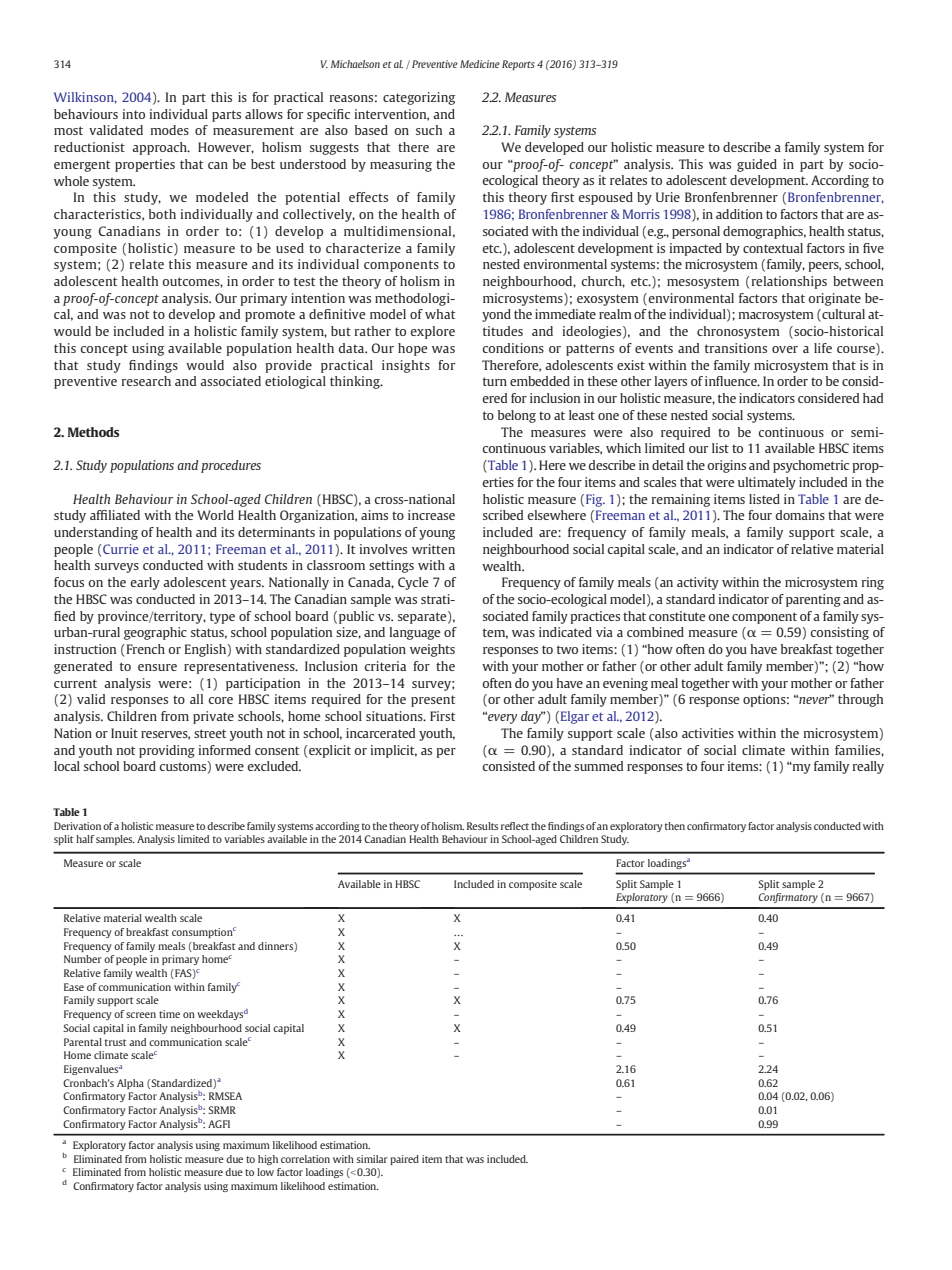 The width and height of the screenshot is (952, 1270). Describe the element at coordinates (813, 600) in the screenshot. I see `parenting` at that location.
